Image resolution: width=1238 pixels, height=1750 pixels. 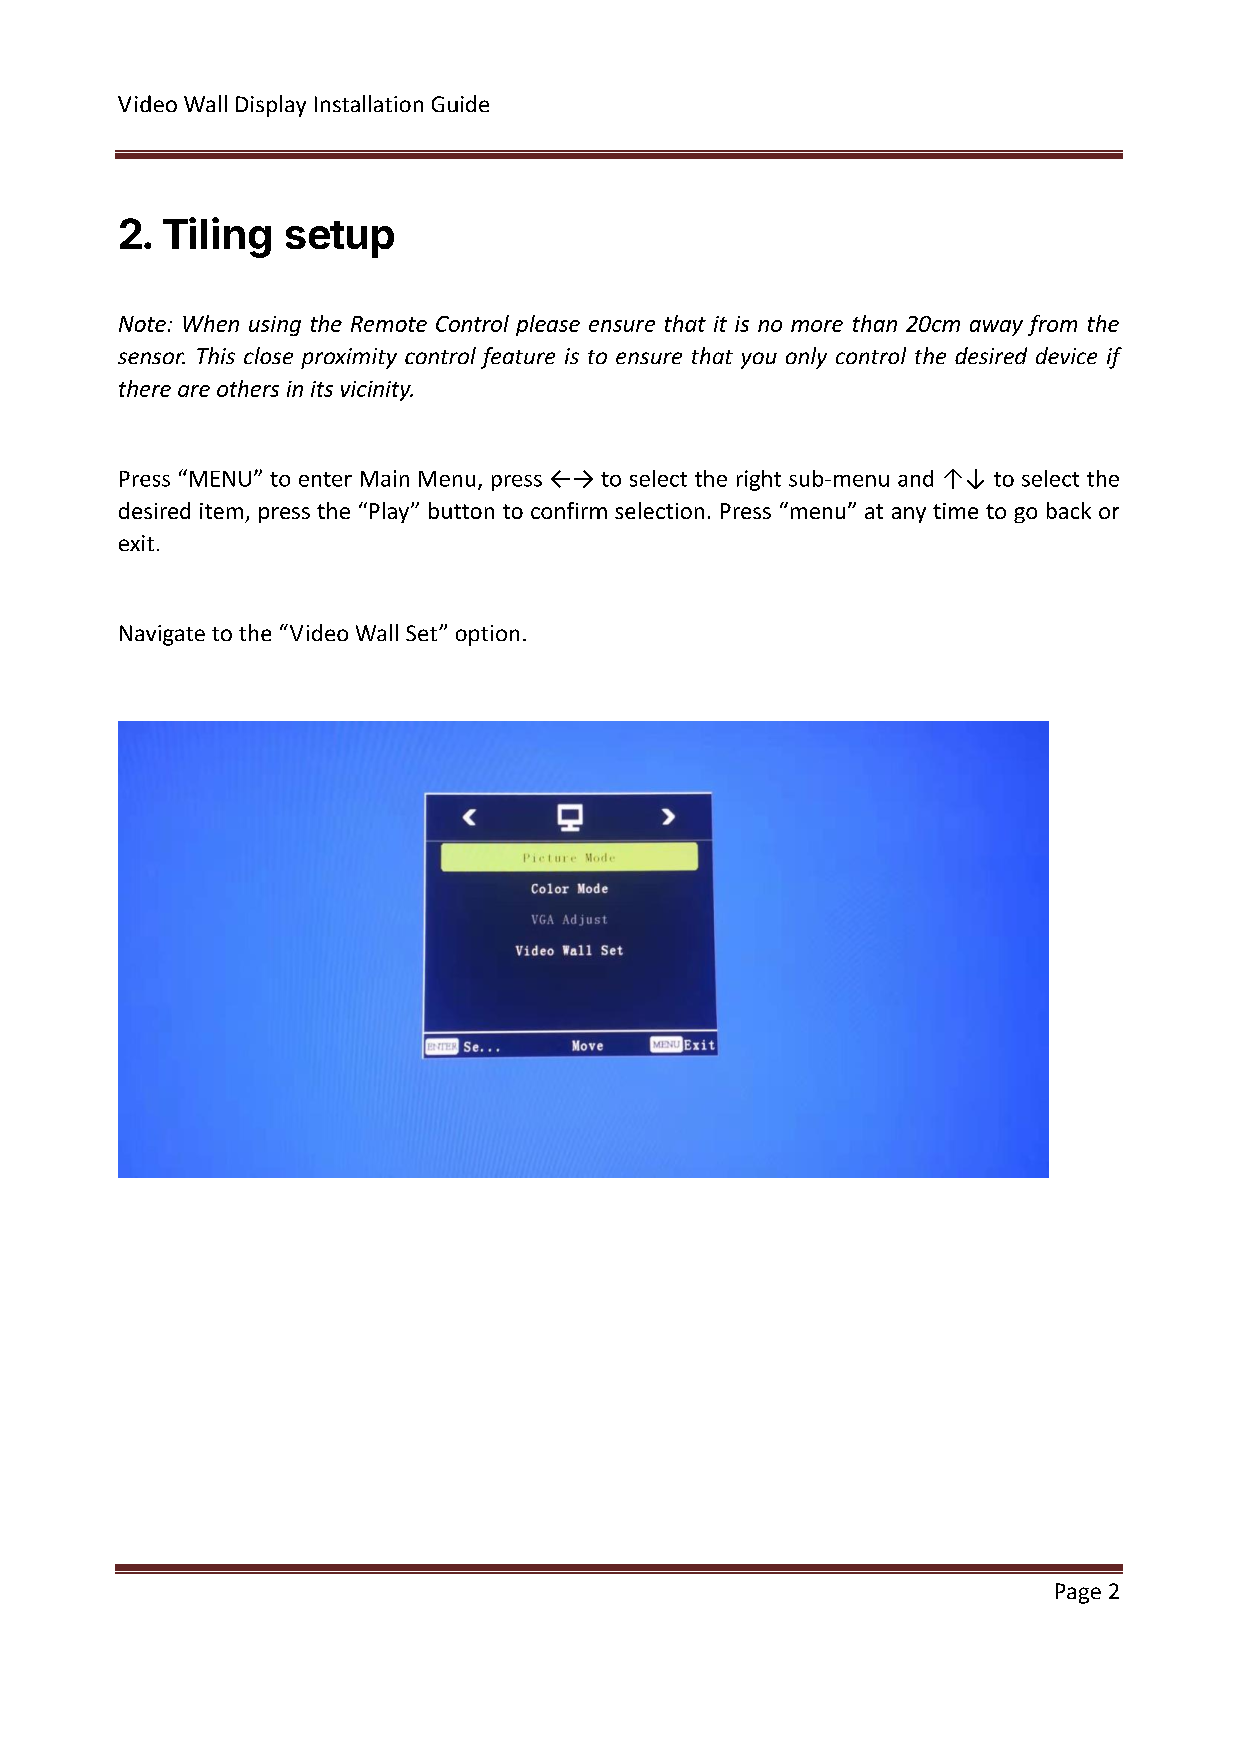 I want to click on Navigate, so click(x=162, y=635).
